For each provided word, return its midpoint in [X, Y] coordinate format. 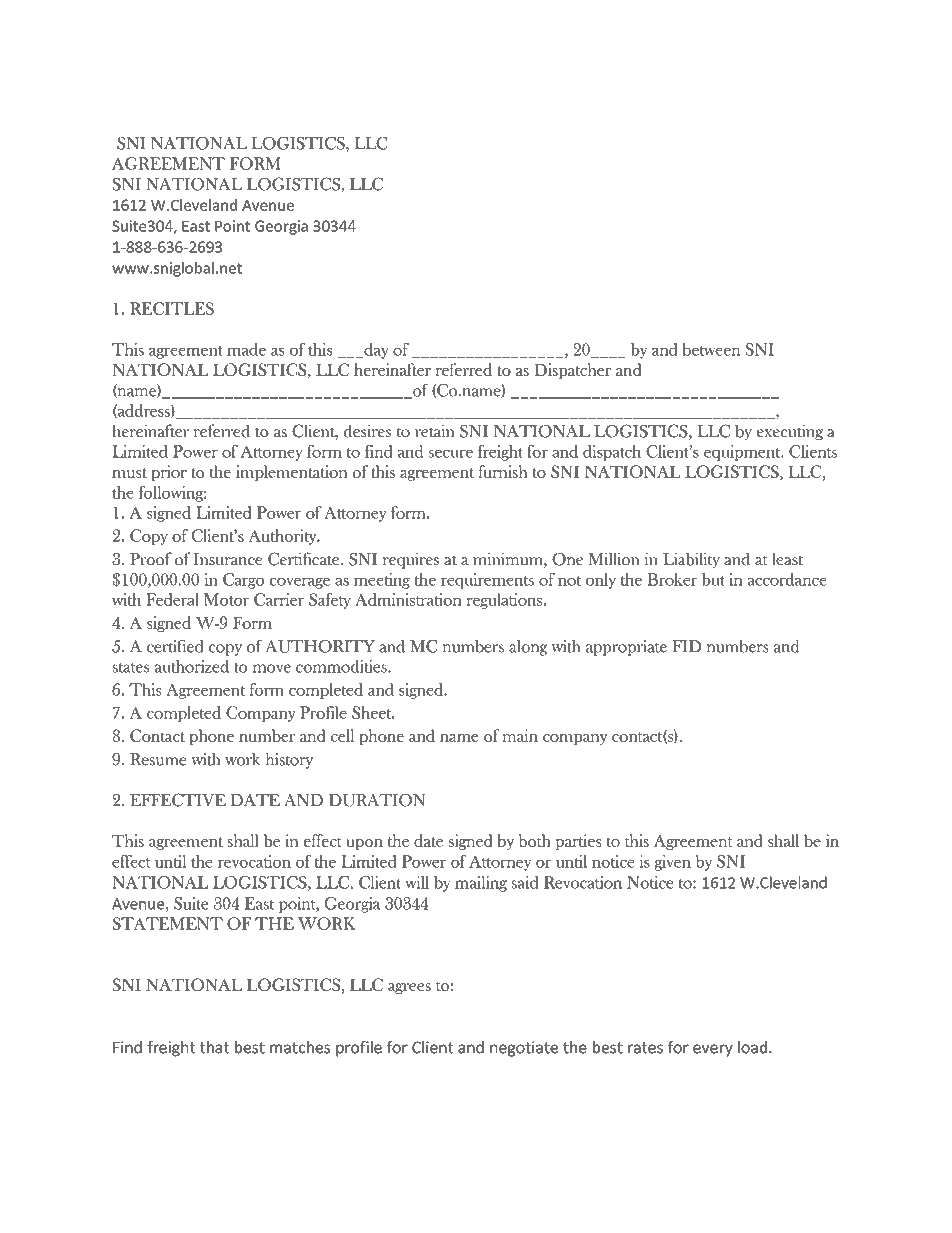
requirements [487, 581]
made [246, 349]
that [214, 1047]
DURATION [377, 800]
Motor [226, 599]
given [673, 863]
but [713, 579]
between [711, 349]
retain [435, 430]
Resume [158, 759]
